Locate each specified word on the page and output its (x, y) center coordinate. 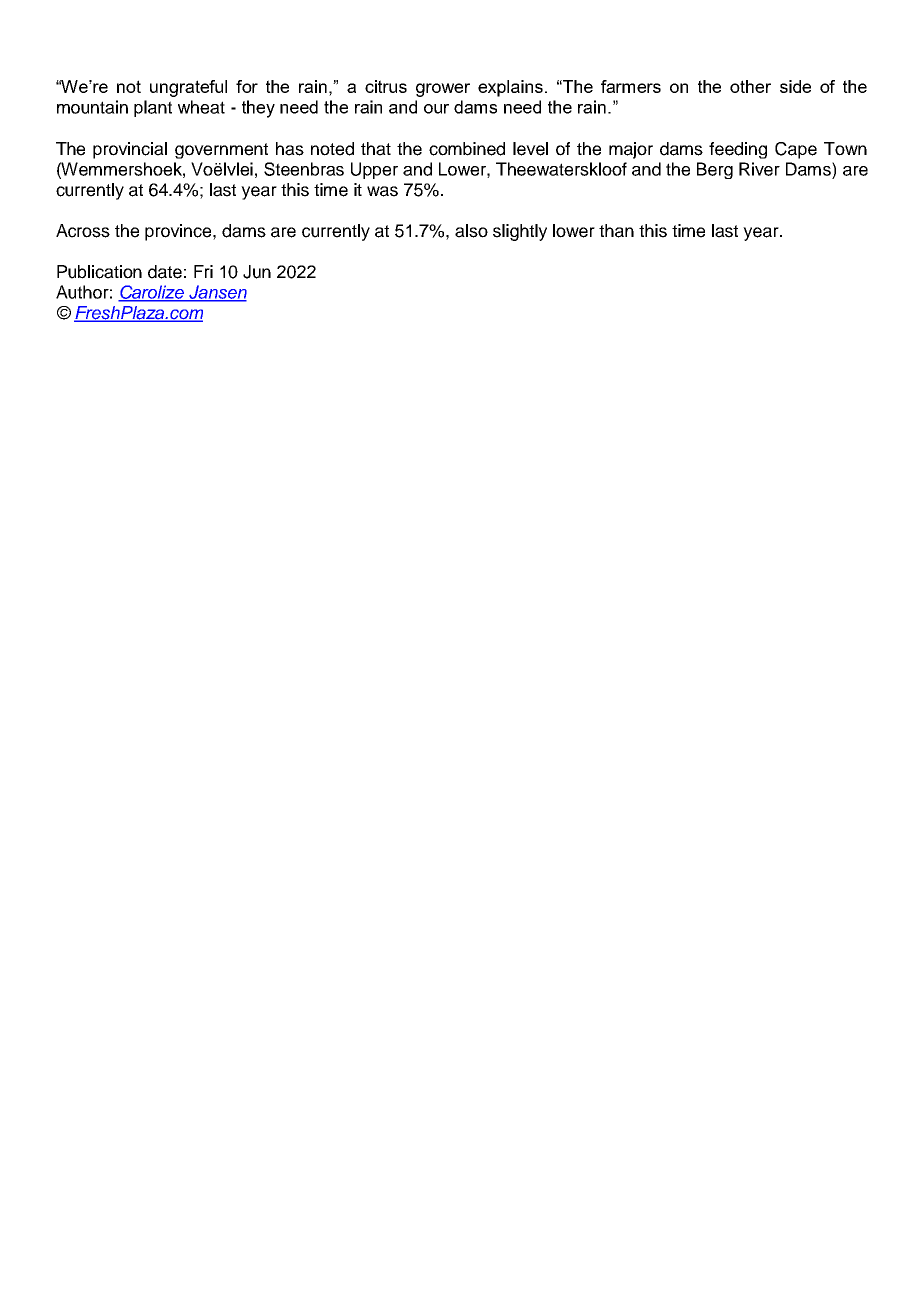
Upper (374, 170)
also (471, 231)
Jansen (217, 293)
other (750, 86)
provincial (130, 150)
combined (467, 149)
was (382, 191)
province (179, 232)
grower (443, 90)
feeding (738, 150)
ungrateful (188, 88)
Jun (257, 272)
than (616, 231)
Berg (715, 170)
